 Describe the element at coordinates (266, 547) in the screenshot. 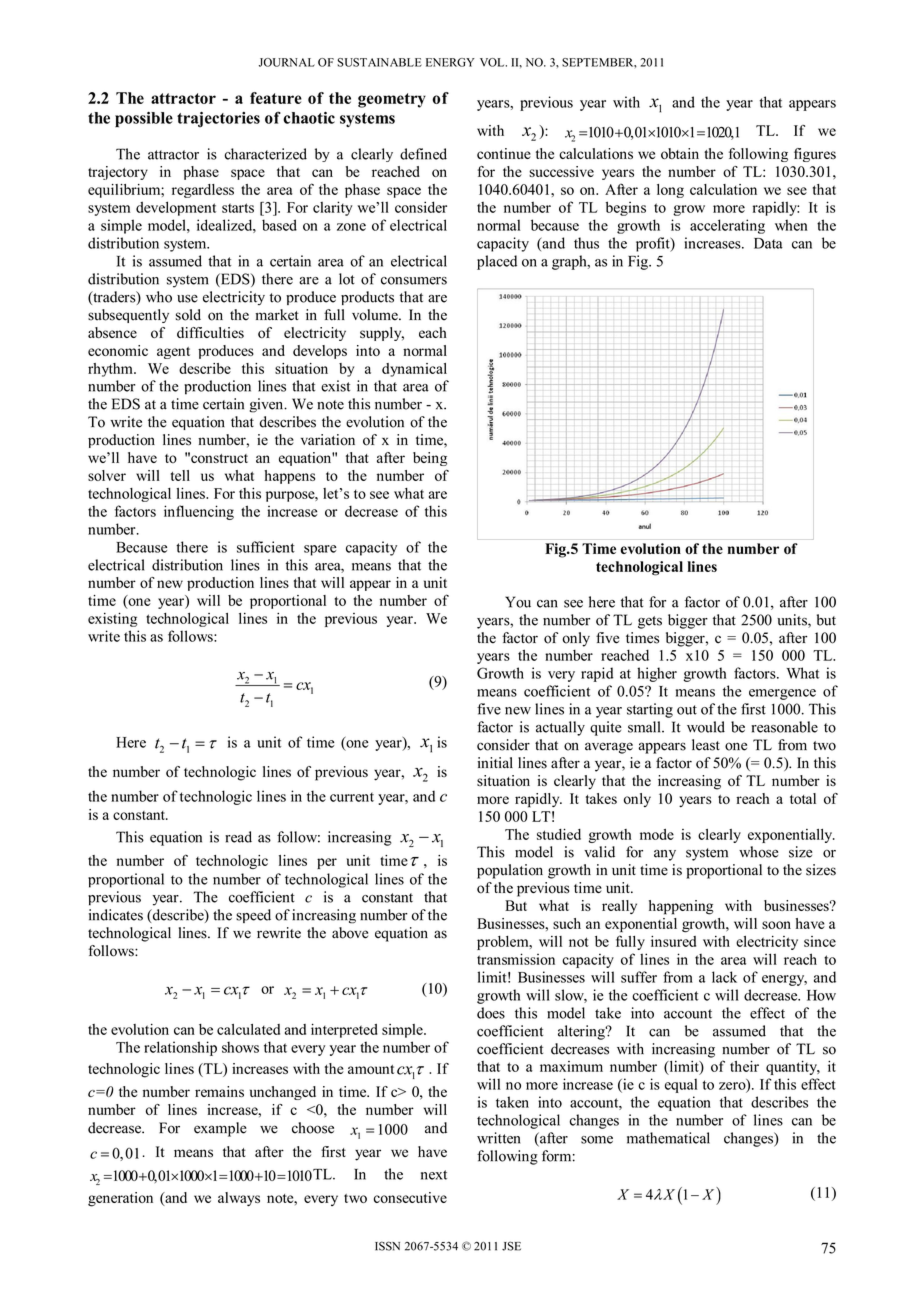

I see `sufficient` at that location.
